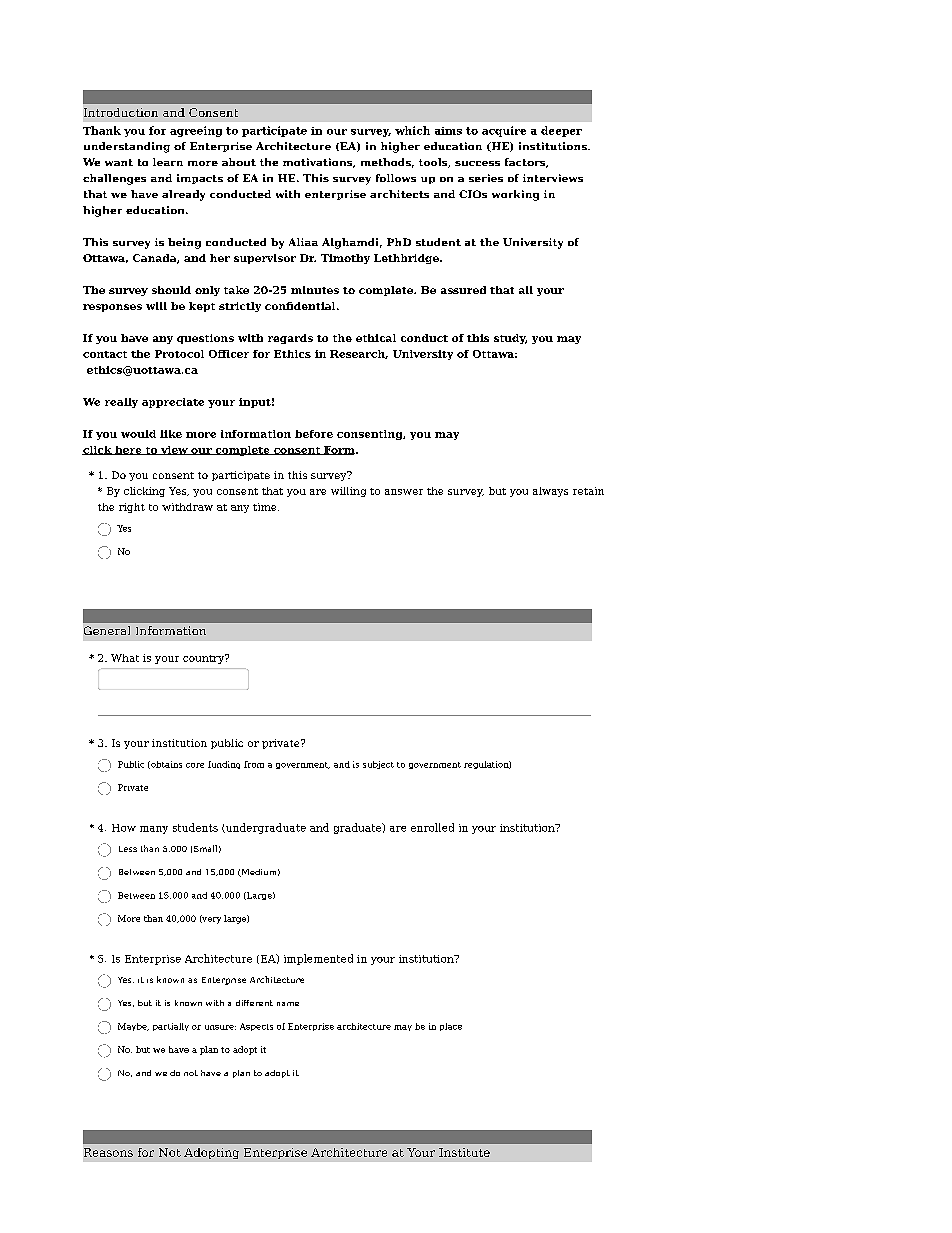 This screenshot has width=952, height=1233. What do you see at coordinates (464, 1152) in the screenshot?
I see `Institute` at bounding box center [464, 1152].
